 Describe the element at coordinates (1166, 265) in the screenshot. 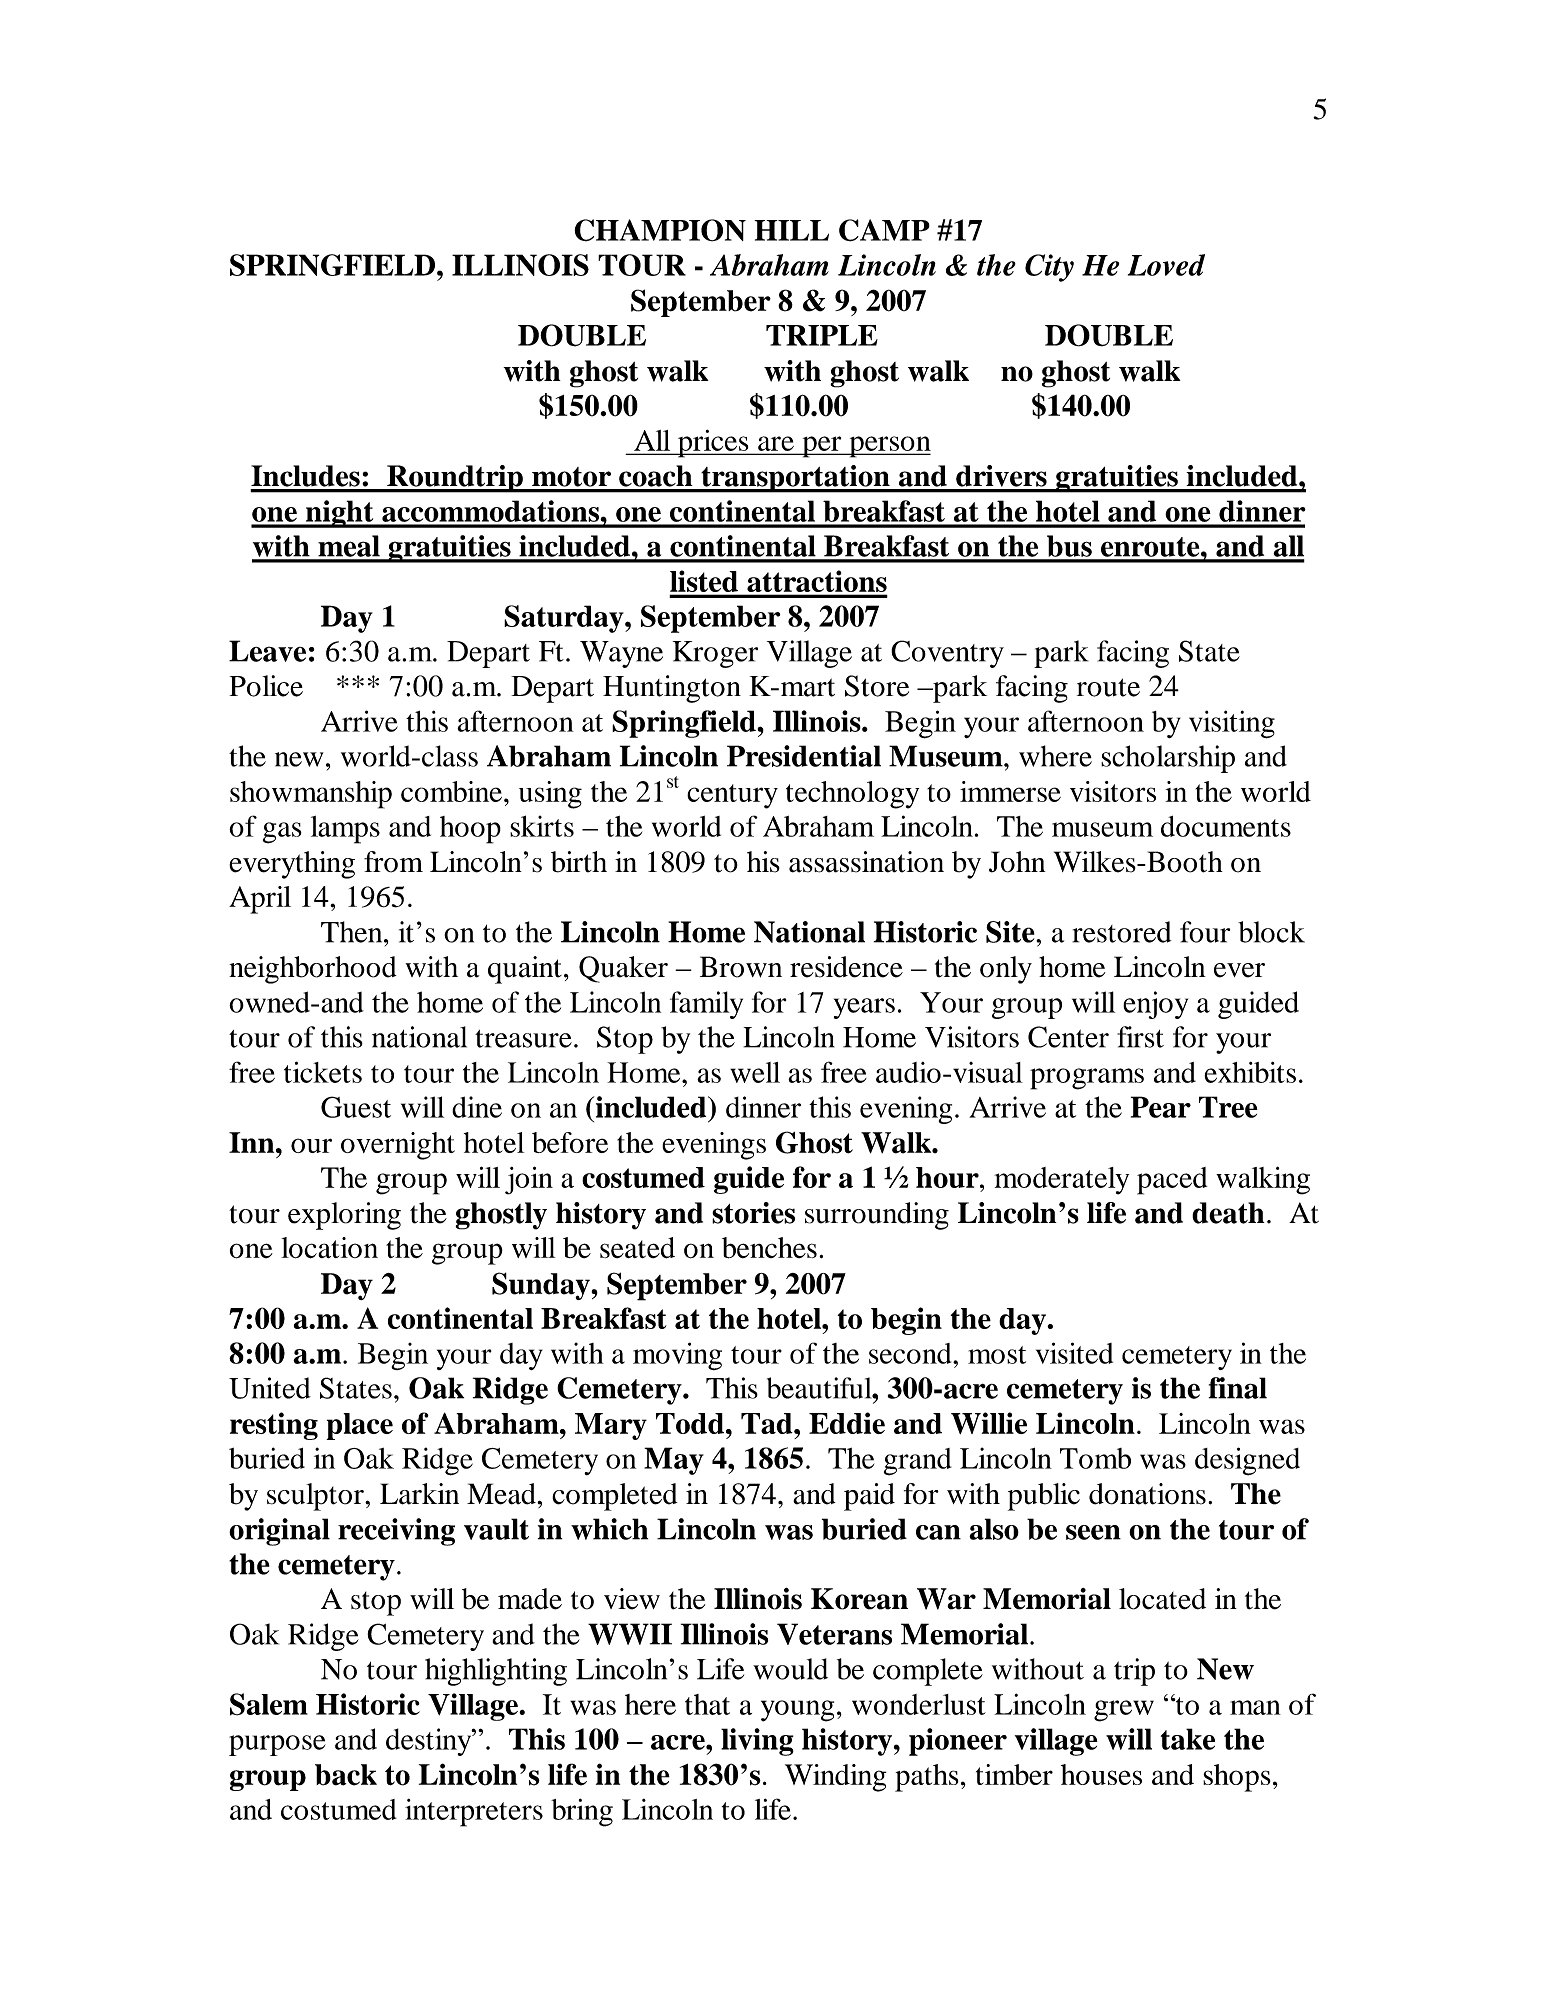

I see `Loved` at that location.
